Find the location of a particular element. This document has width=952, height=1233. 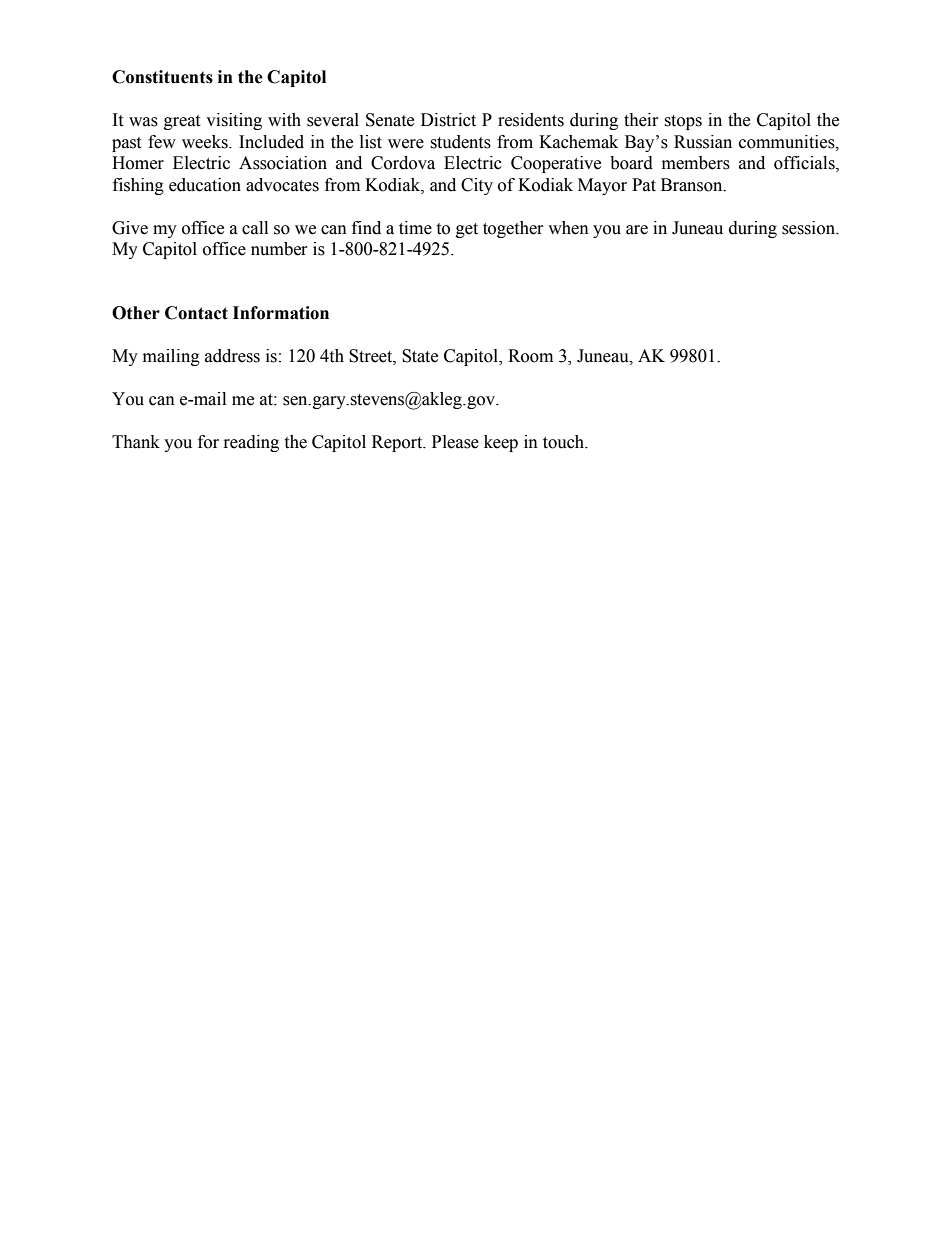

Constituents is located at coordinates (162, 77).
